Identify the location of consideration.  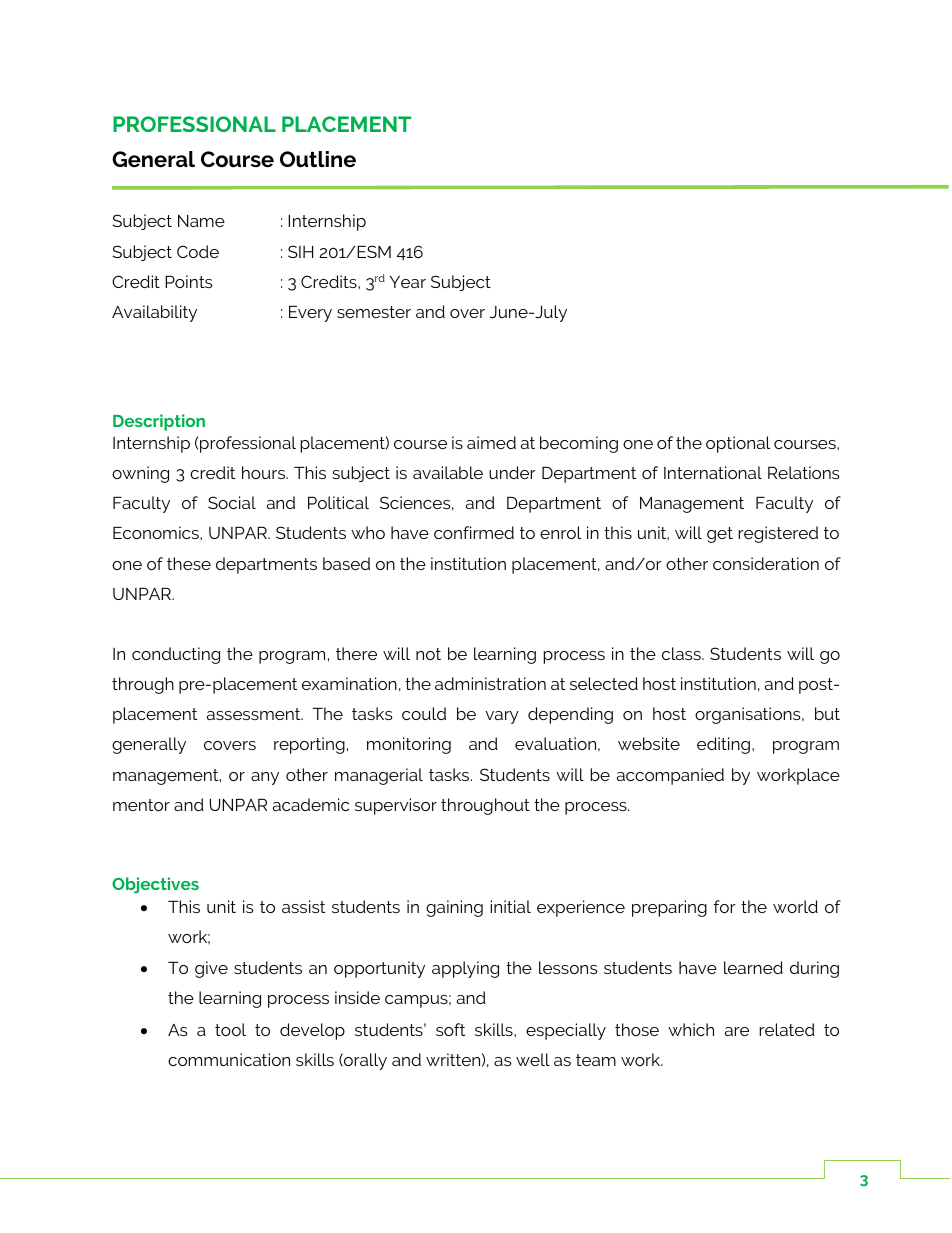
(766, 563).
